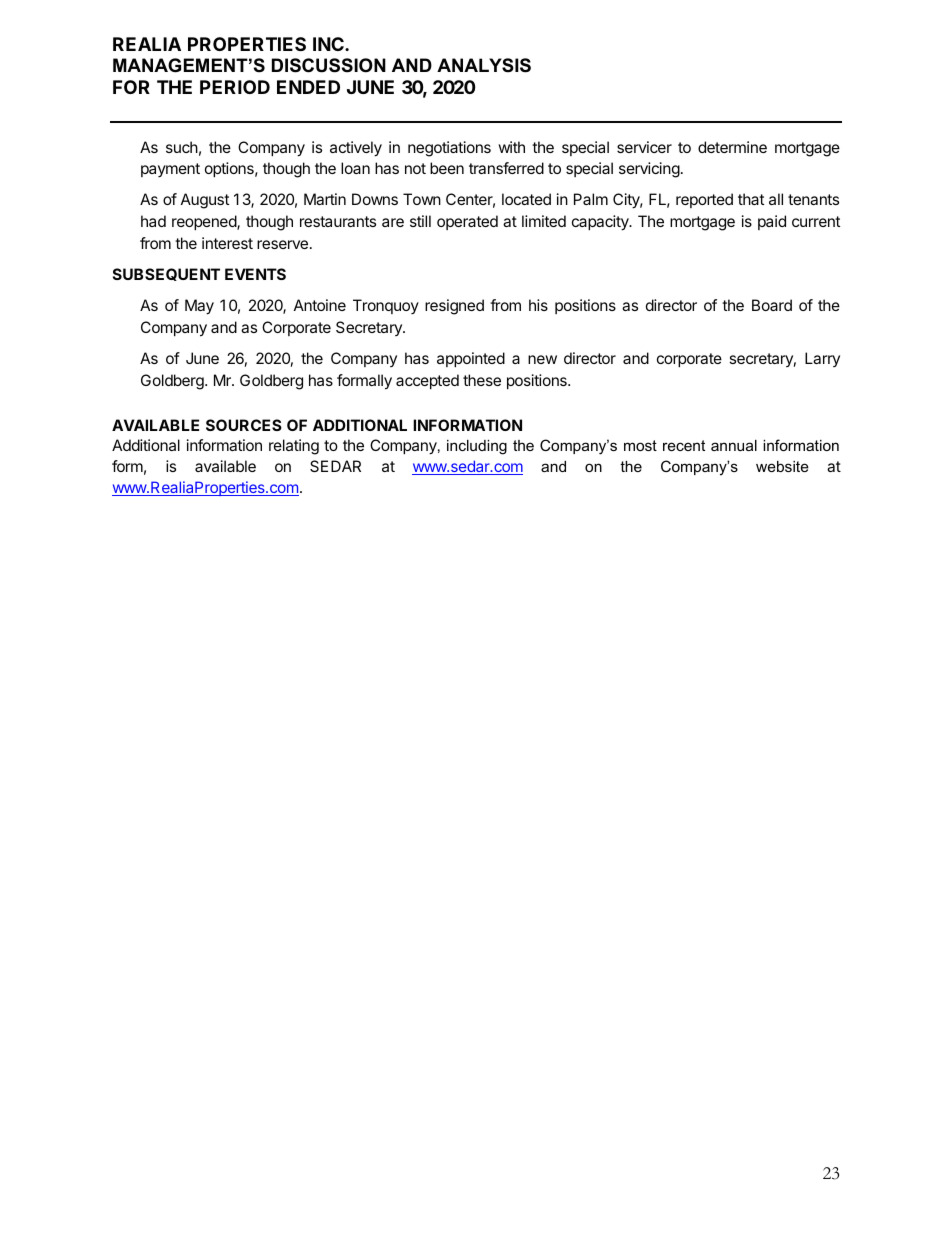  I want to click on appointed, so click(471, 359).
